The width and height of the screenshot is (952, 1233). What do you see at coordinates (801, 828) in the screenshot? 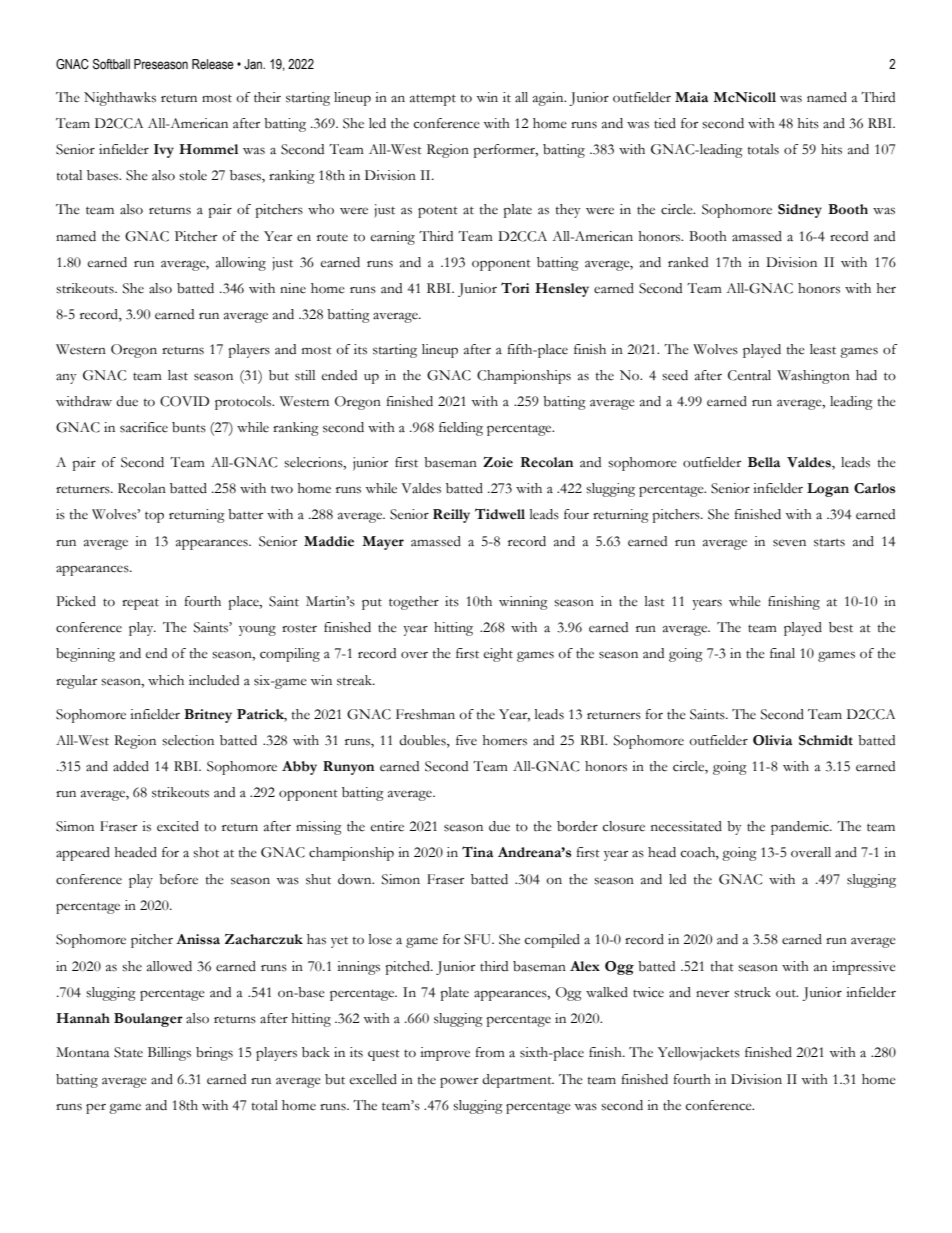
I see `pandemic` at bounding box center [801, 828].
